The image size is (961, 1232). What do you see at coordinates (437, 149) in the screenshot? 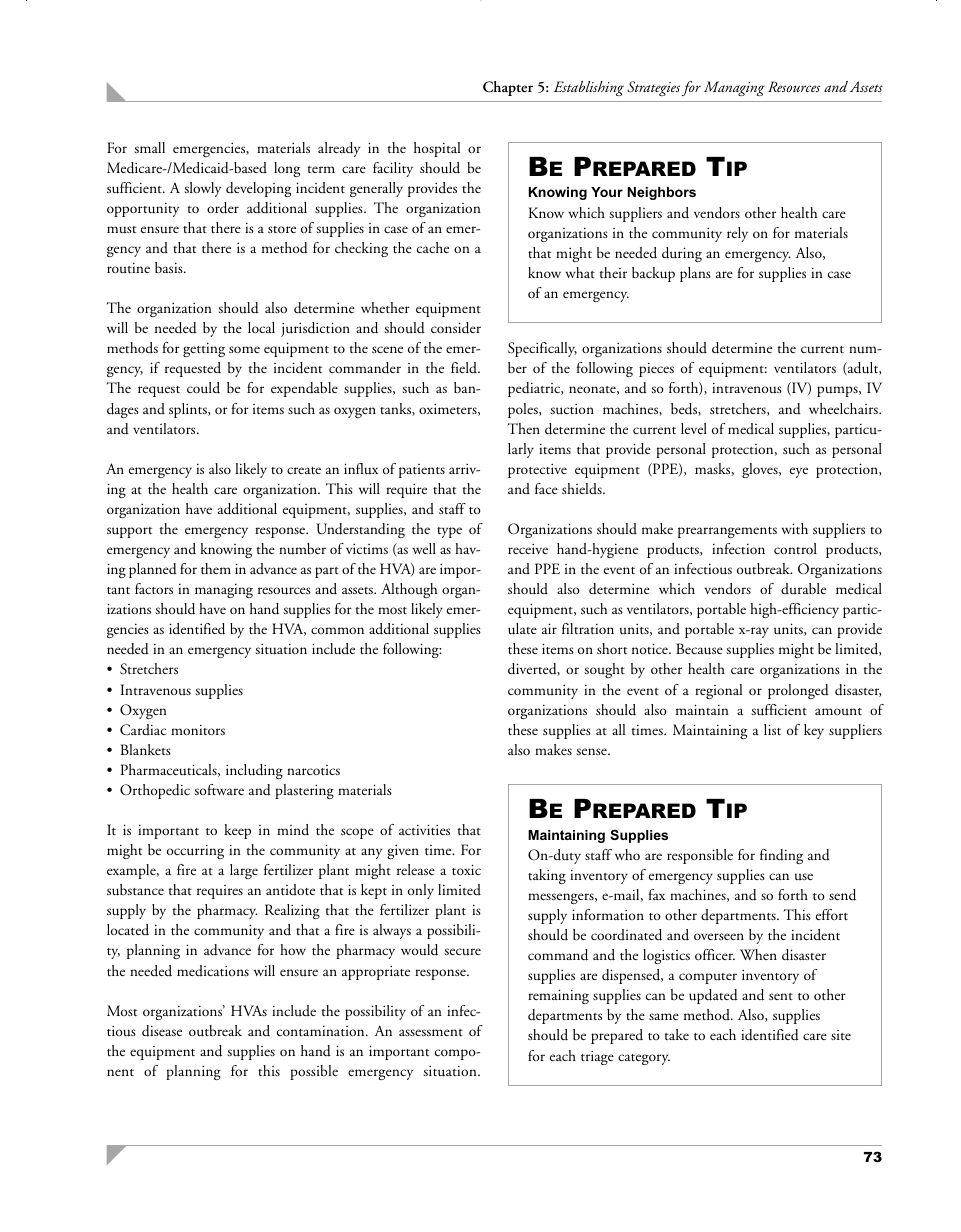
I see `hospital` at bounding box center [437, 149].
